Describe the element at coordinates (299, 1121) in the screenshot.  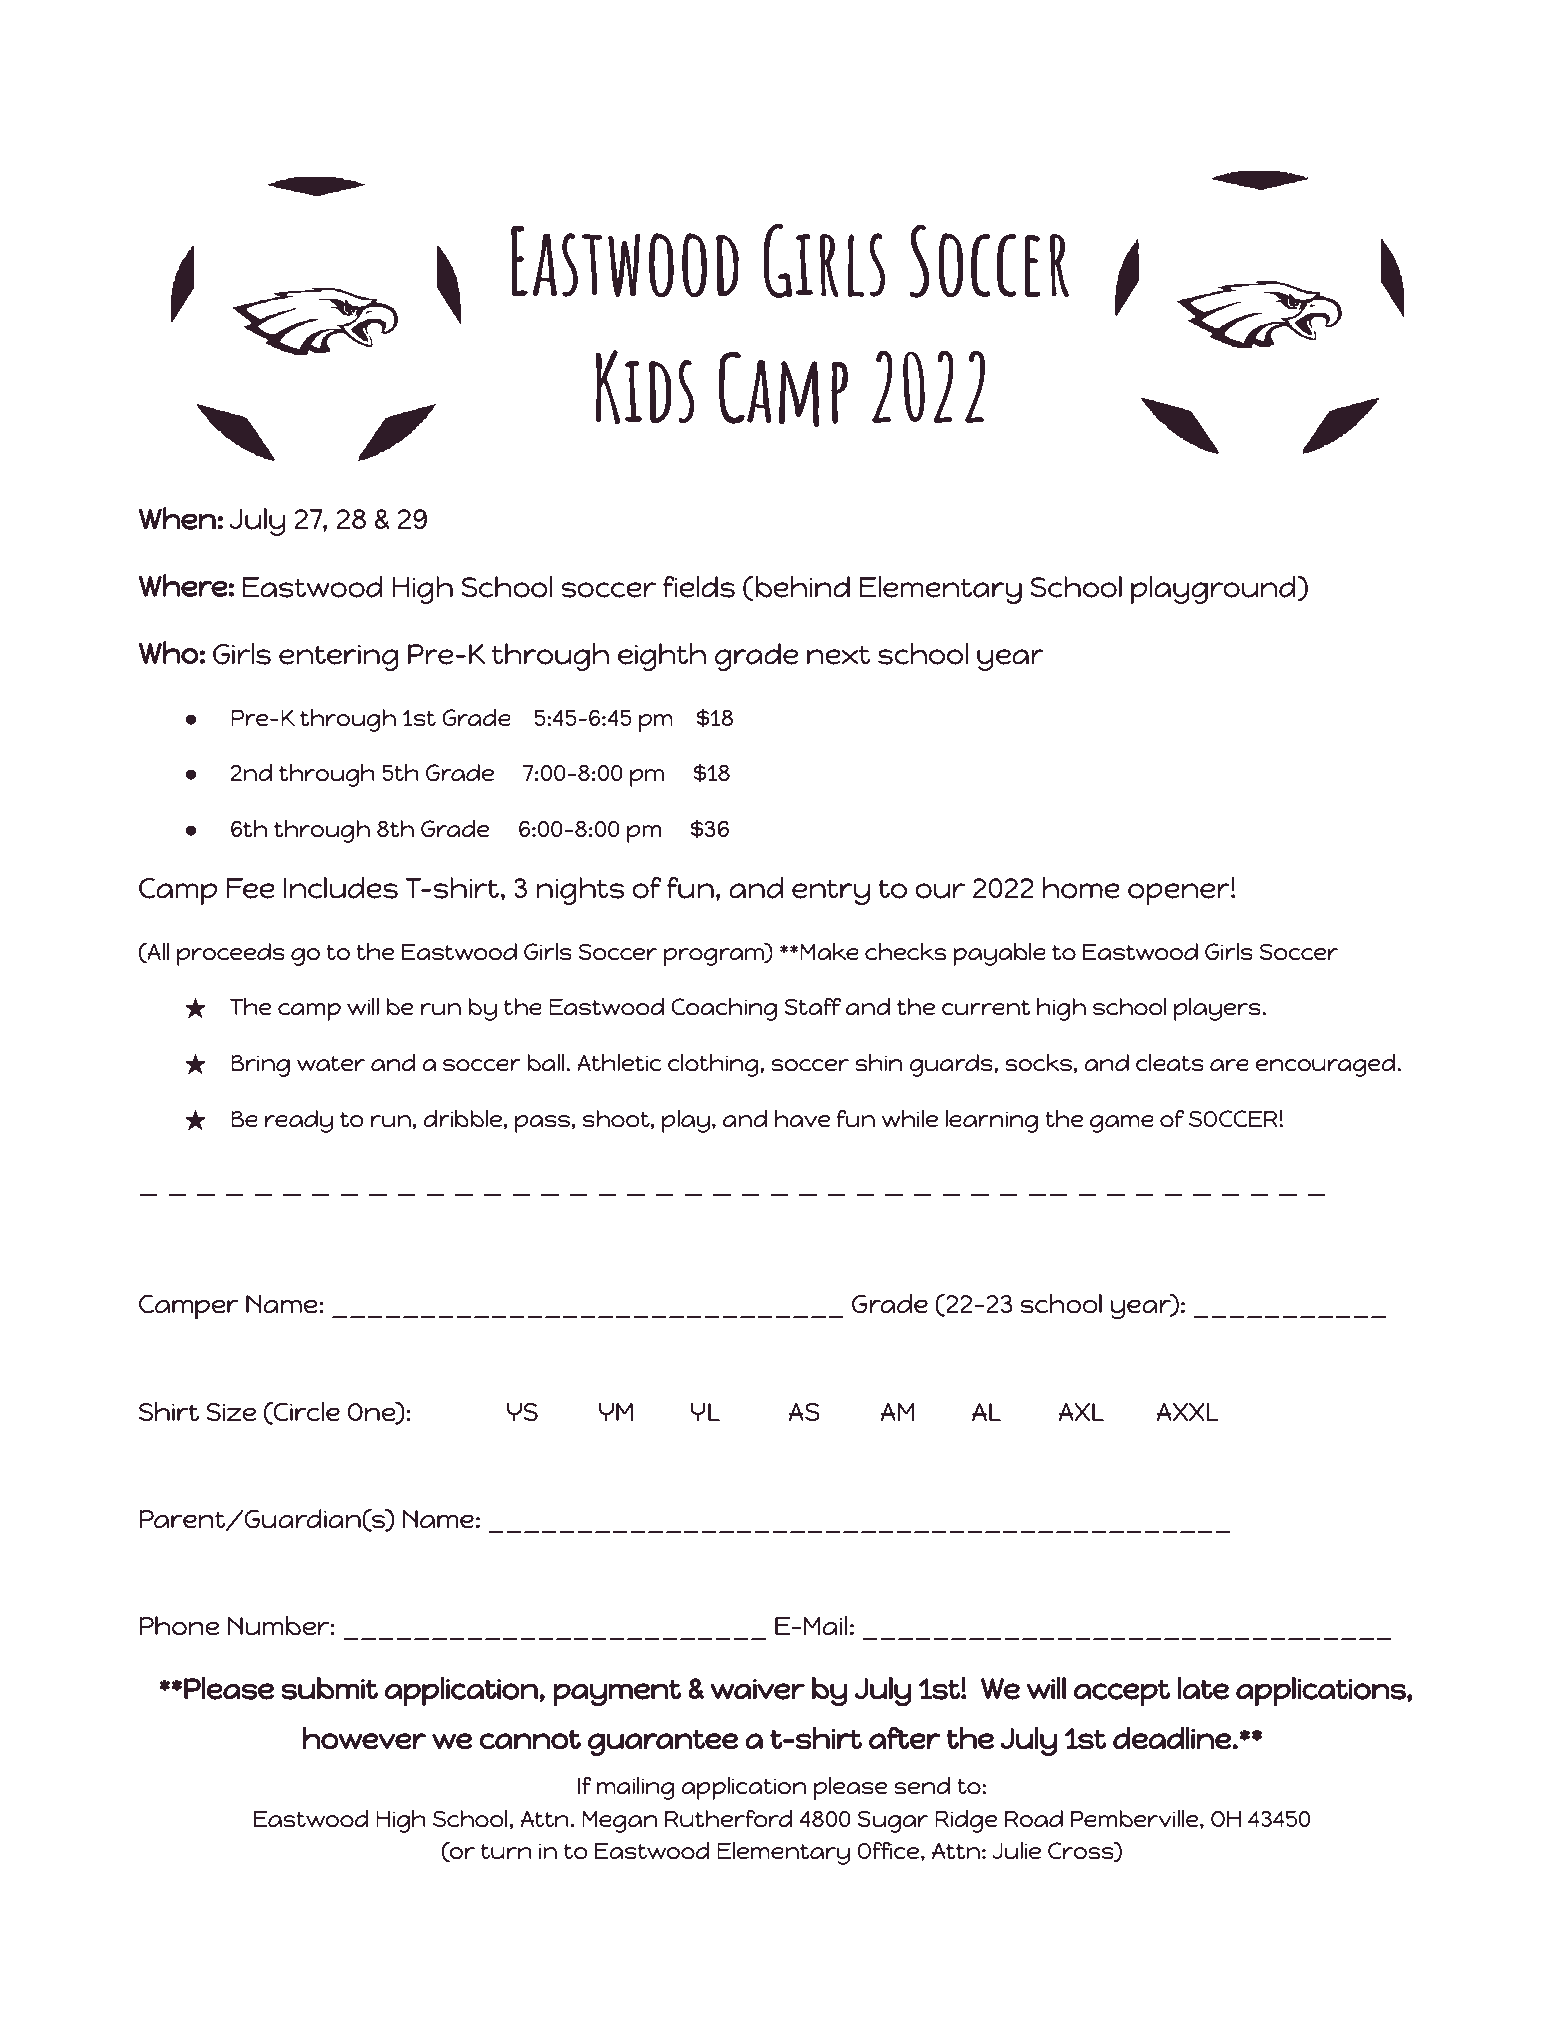
I see `ready` at that location.
